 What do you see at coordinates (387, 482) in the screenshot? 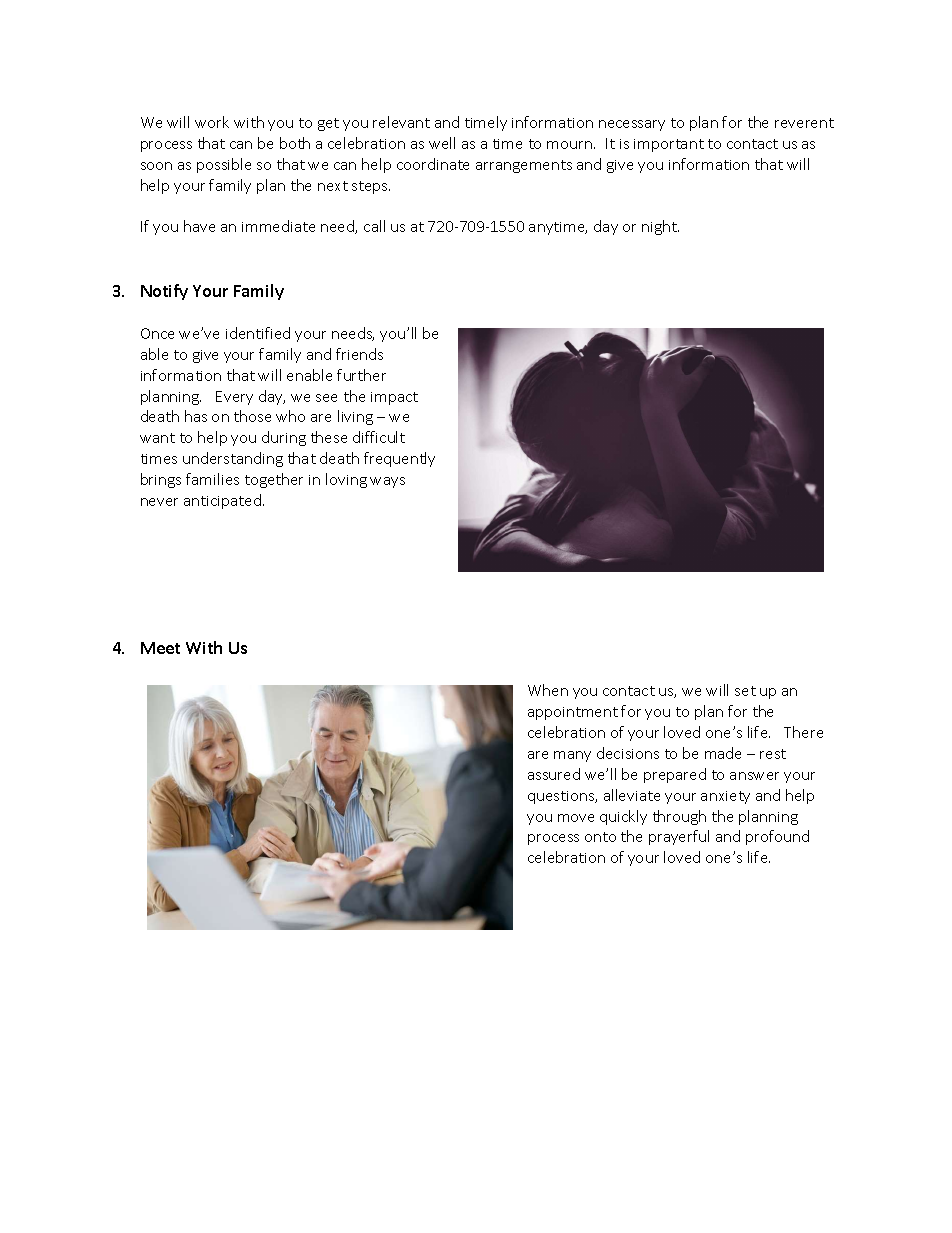
I see `ways` at bounding box center [387, 482].
